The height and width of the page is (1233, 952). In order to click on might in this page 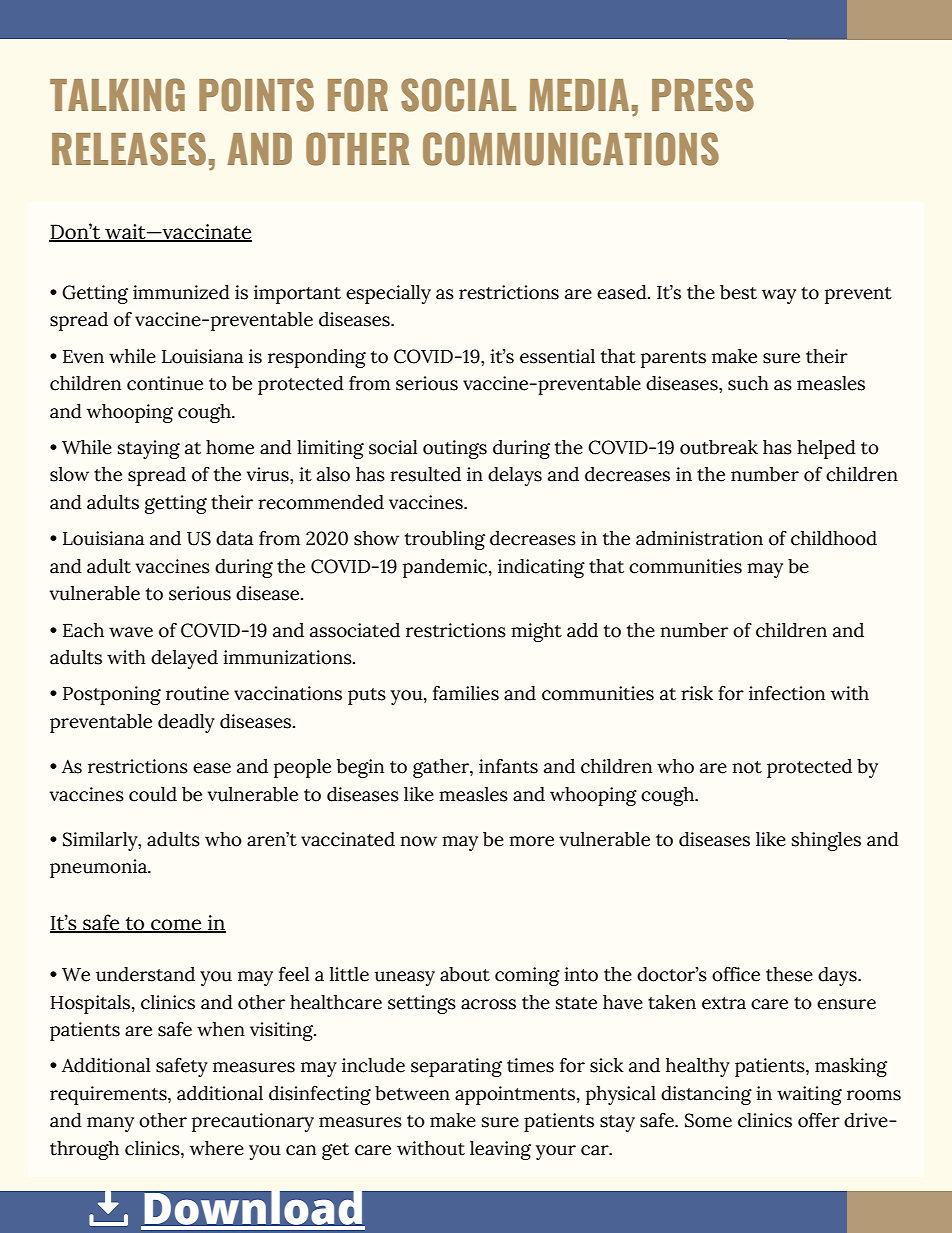, I will do `click(536, 632)`.
